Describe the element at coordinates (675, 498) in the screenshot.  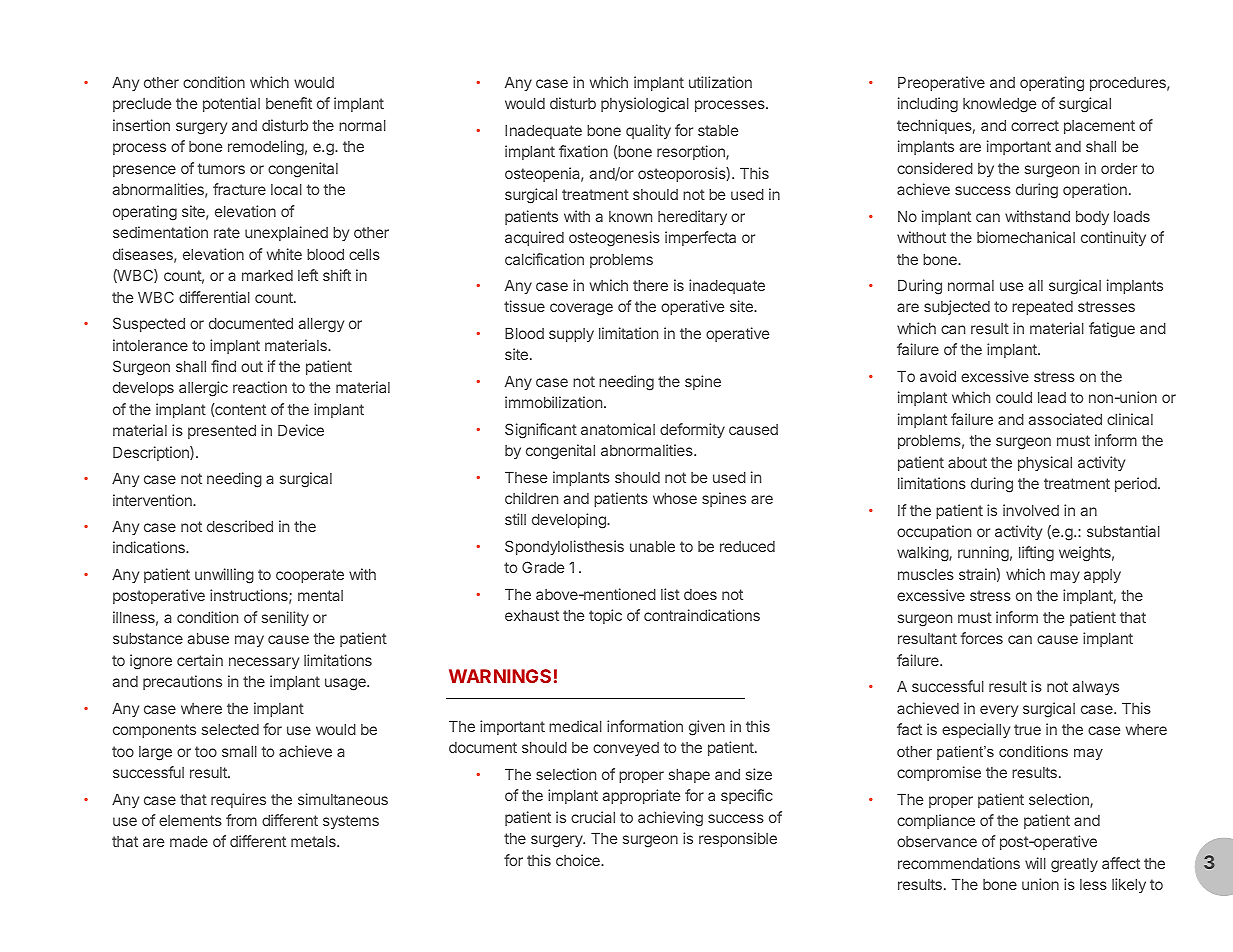
I see `whose` at that location.
